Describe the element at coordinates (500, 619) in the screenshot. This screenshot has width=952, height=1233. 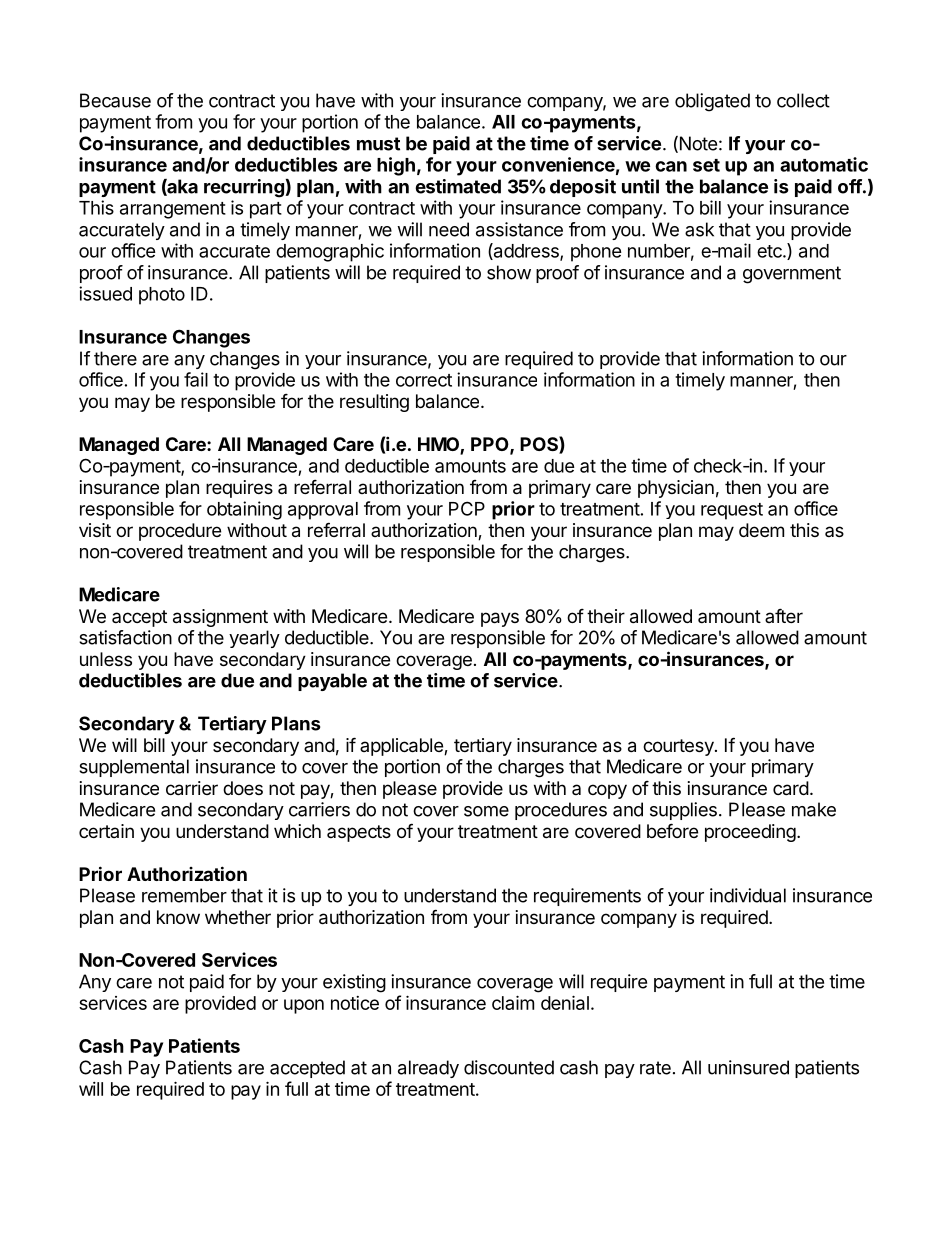
I see `pays` at that location.
